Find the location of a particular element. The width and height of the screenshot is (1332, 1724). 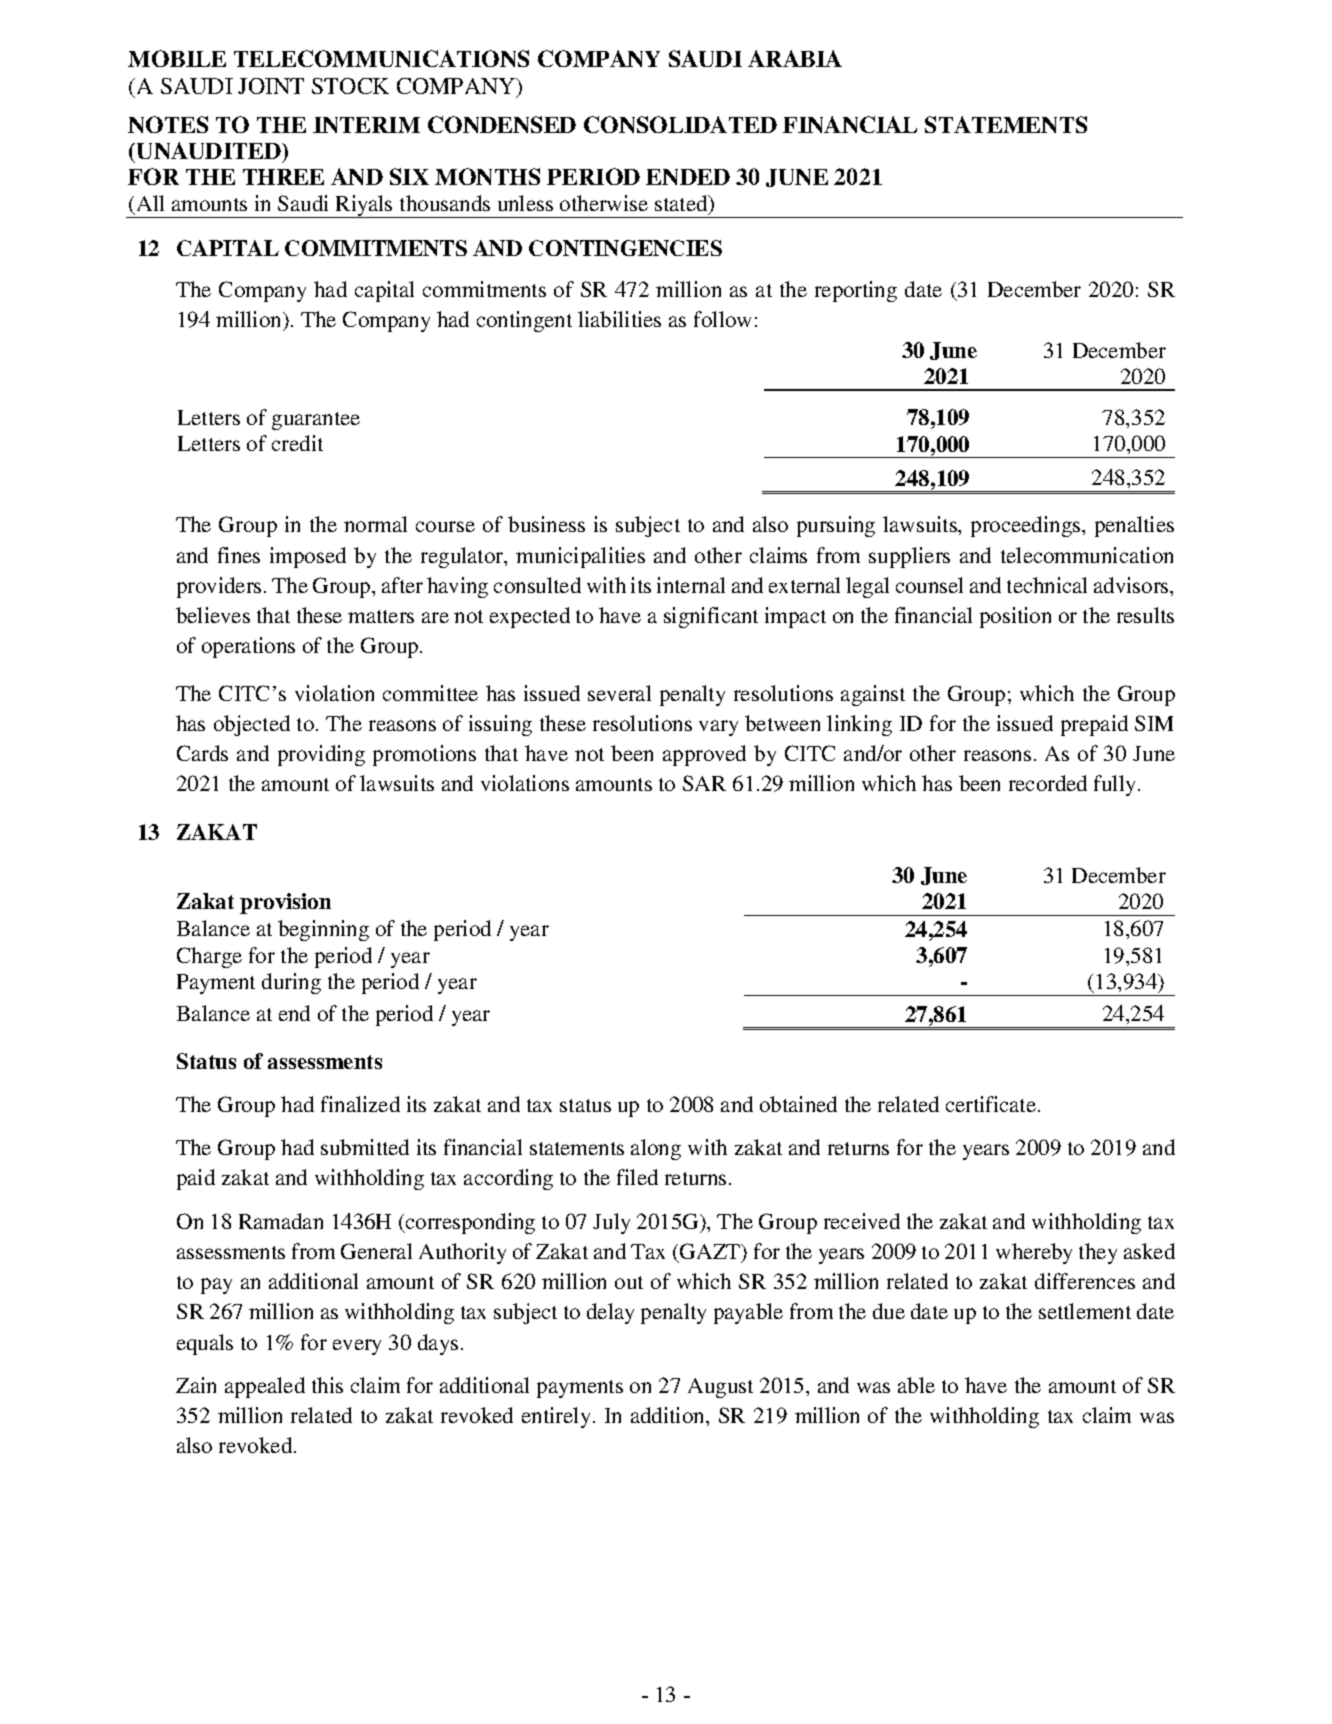

August is located at coordinates (720, 1388).
